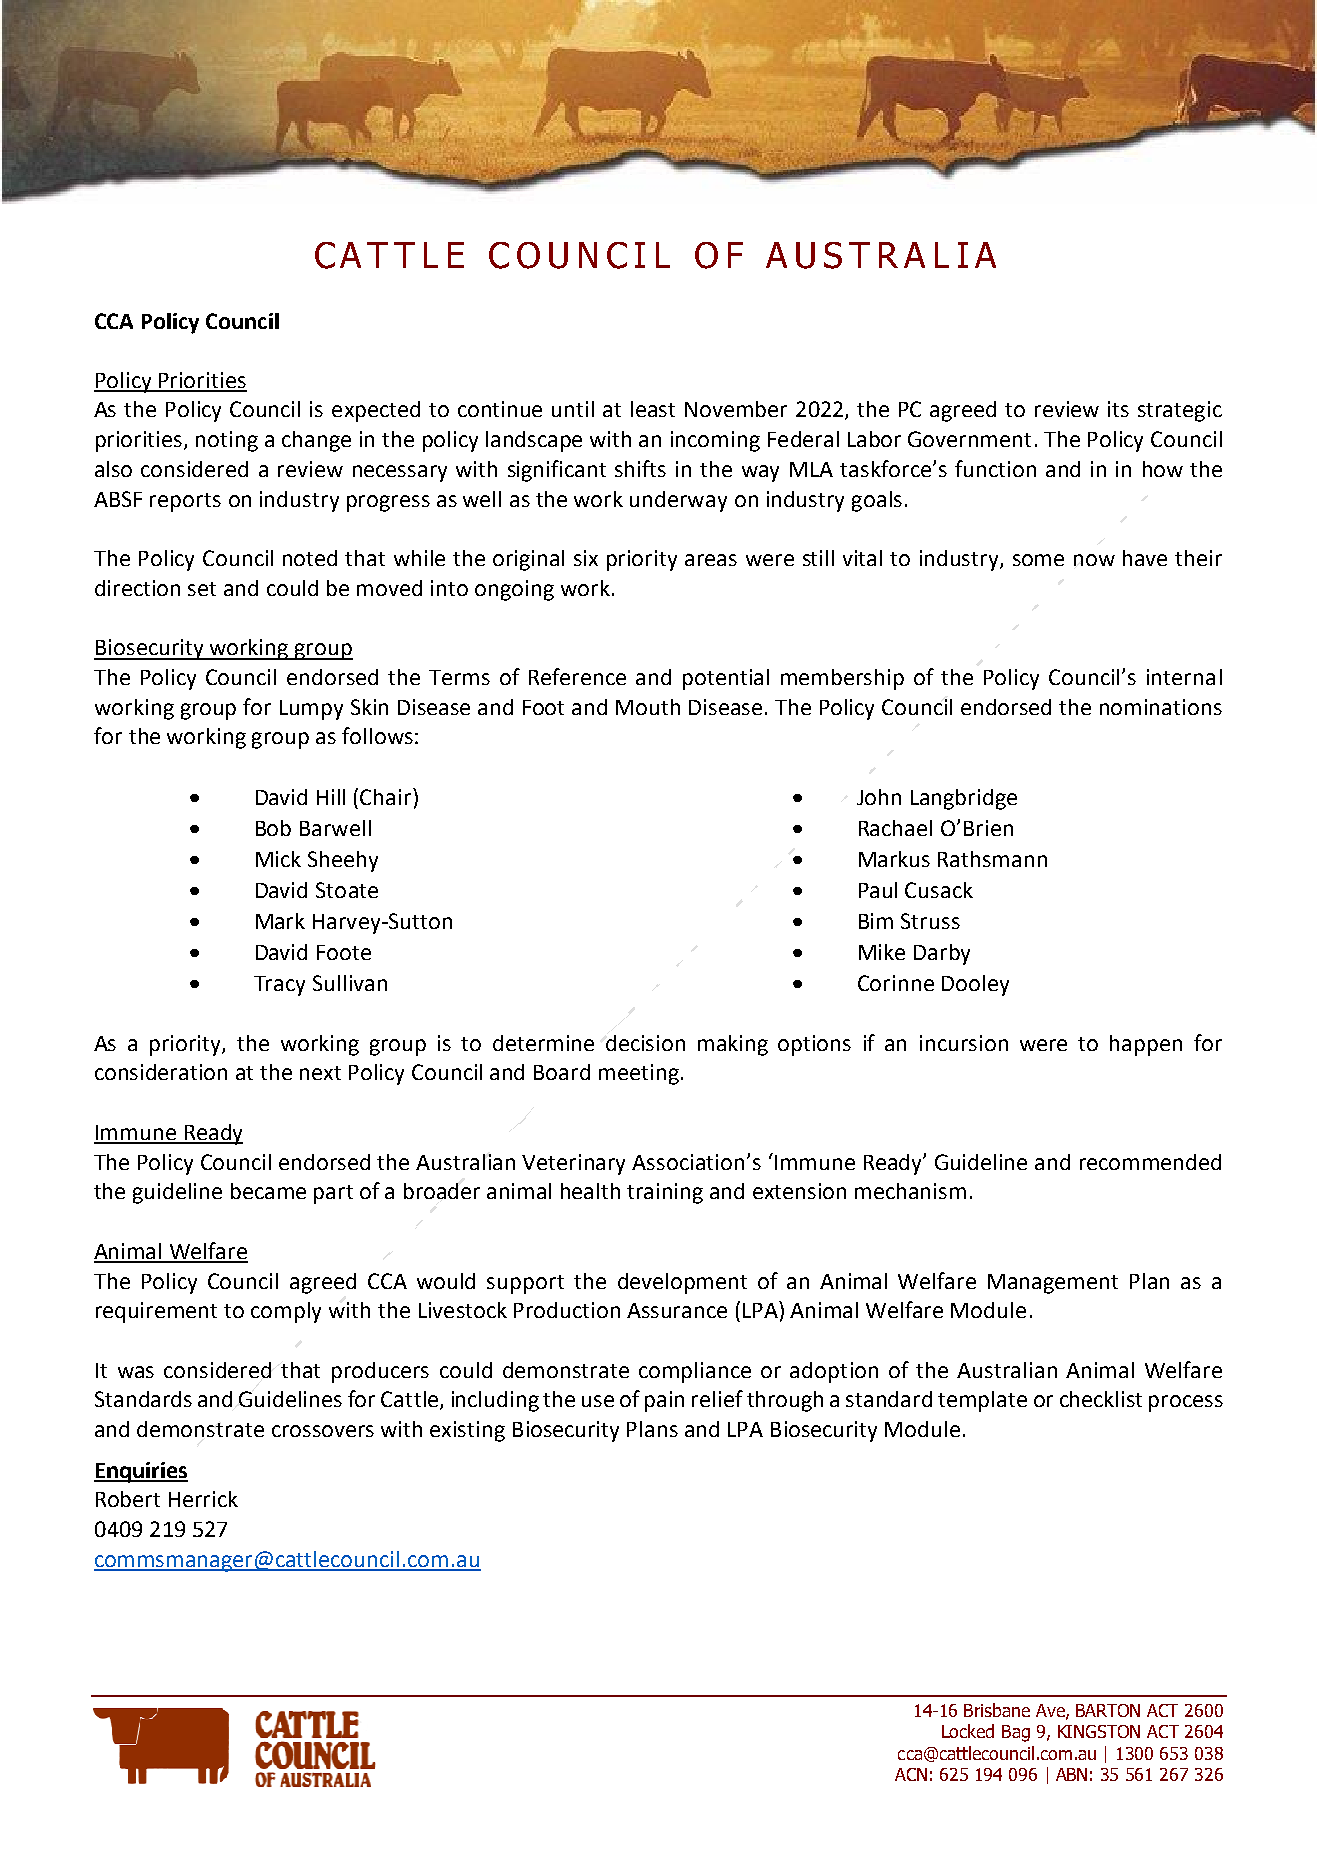  I want to click on function, so click(995, 468).
